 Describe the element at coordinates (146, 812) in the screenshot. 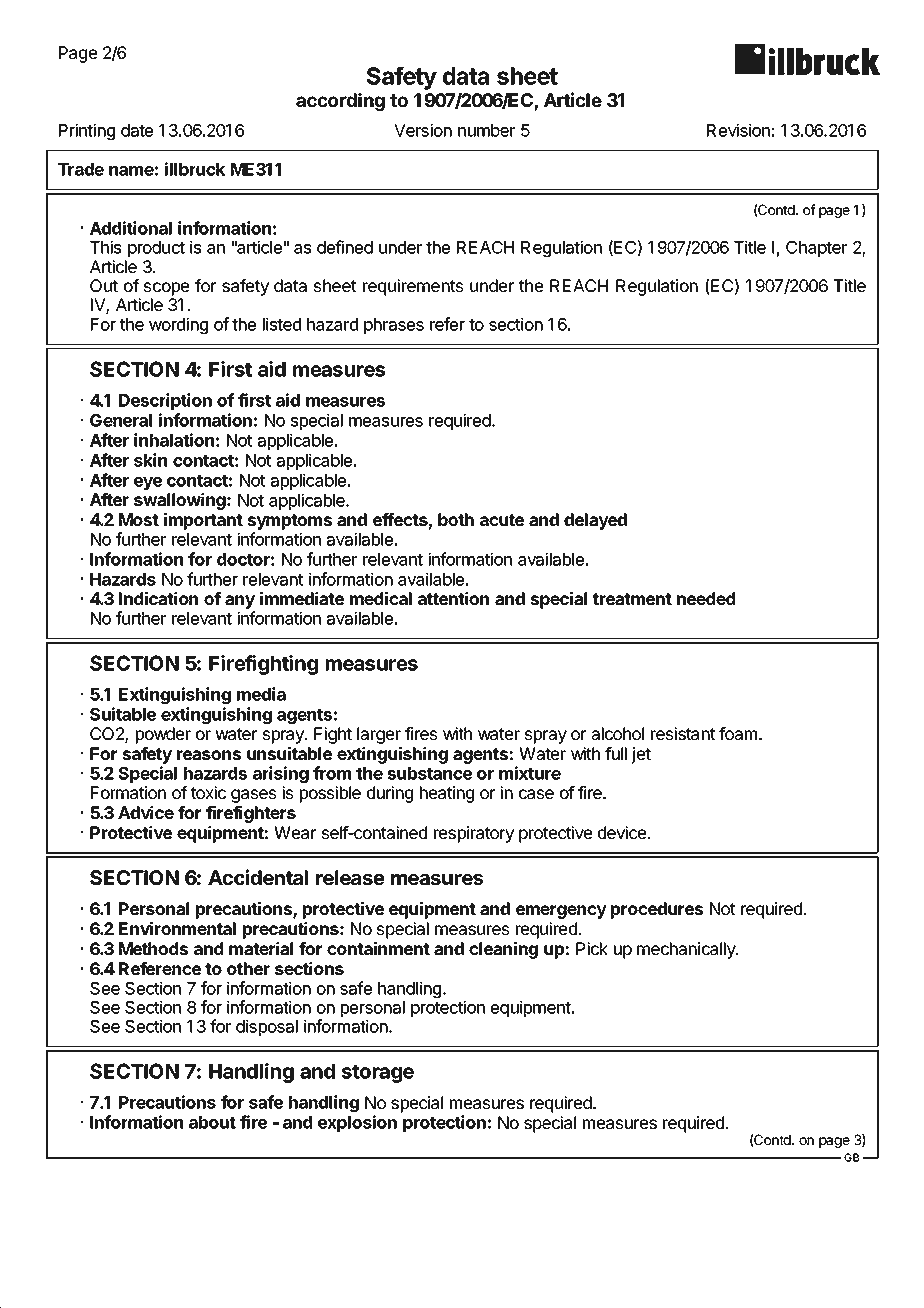

I see `Advice` at that location.
